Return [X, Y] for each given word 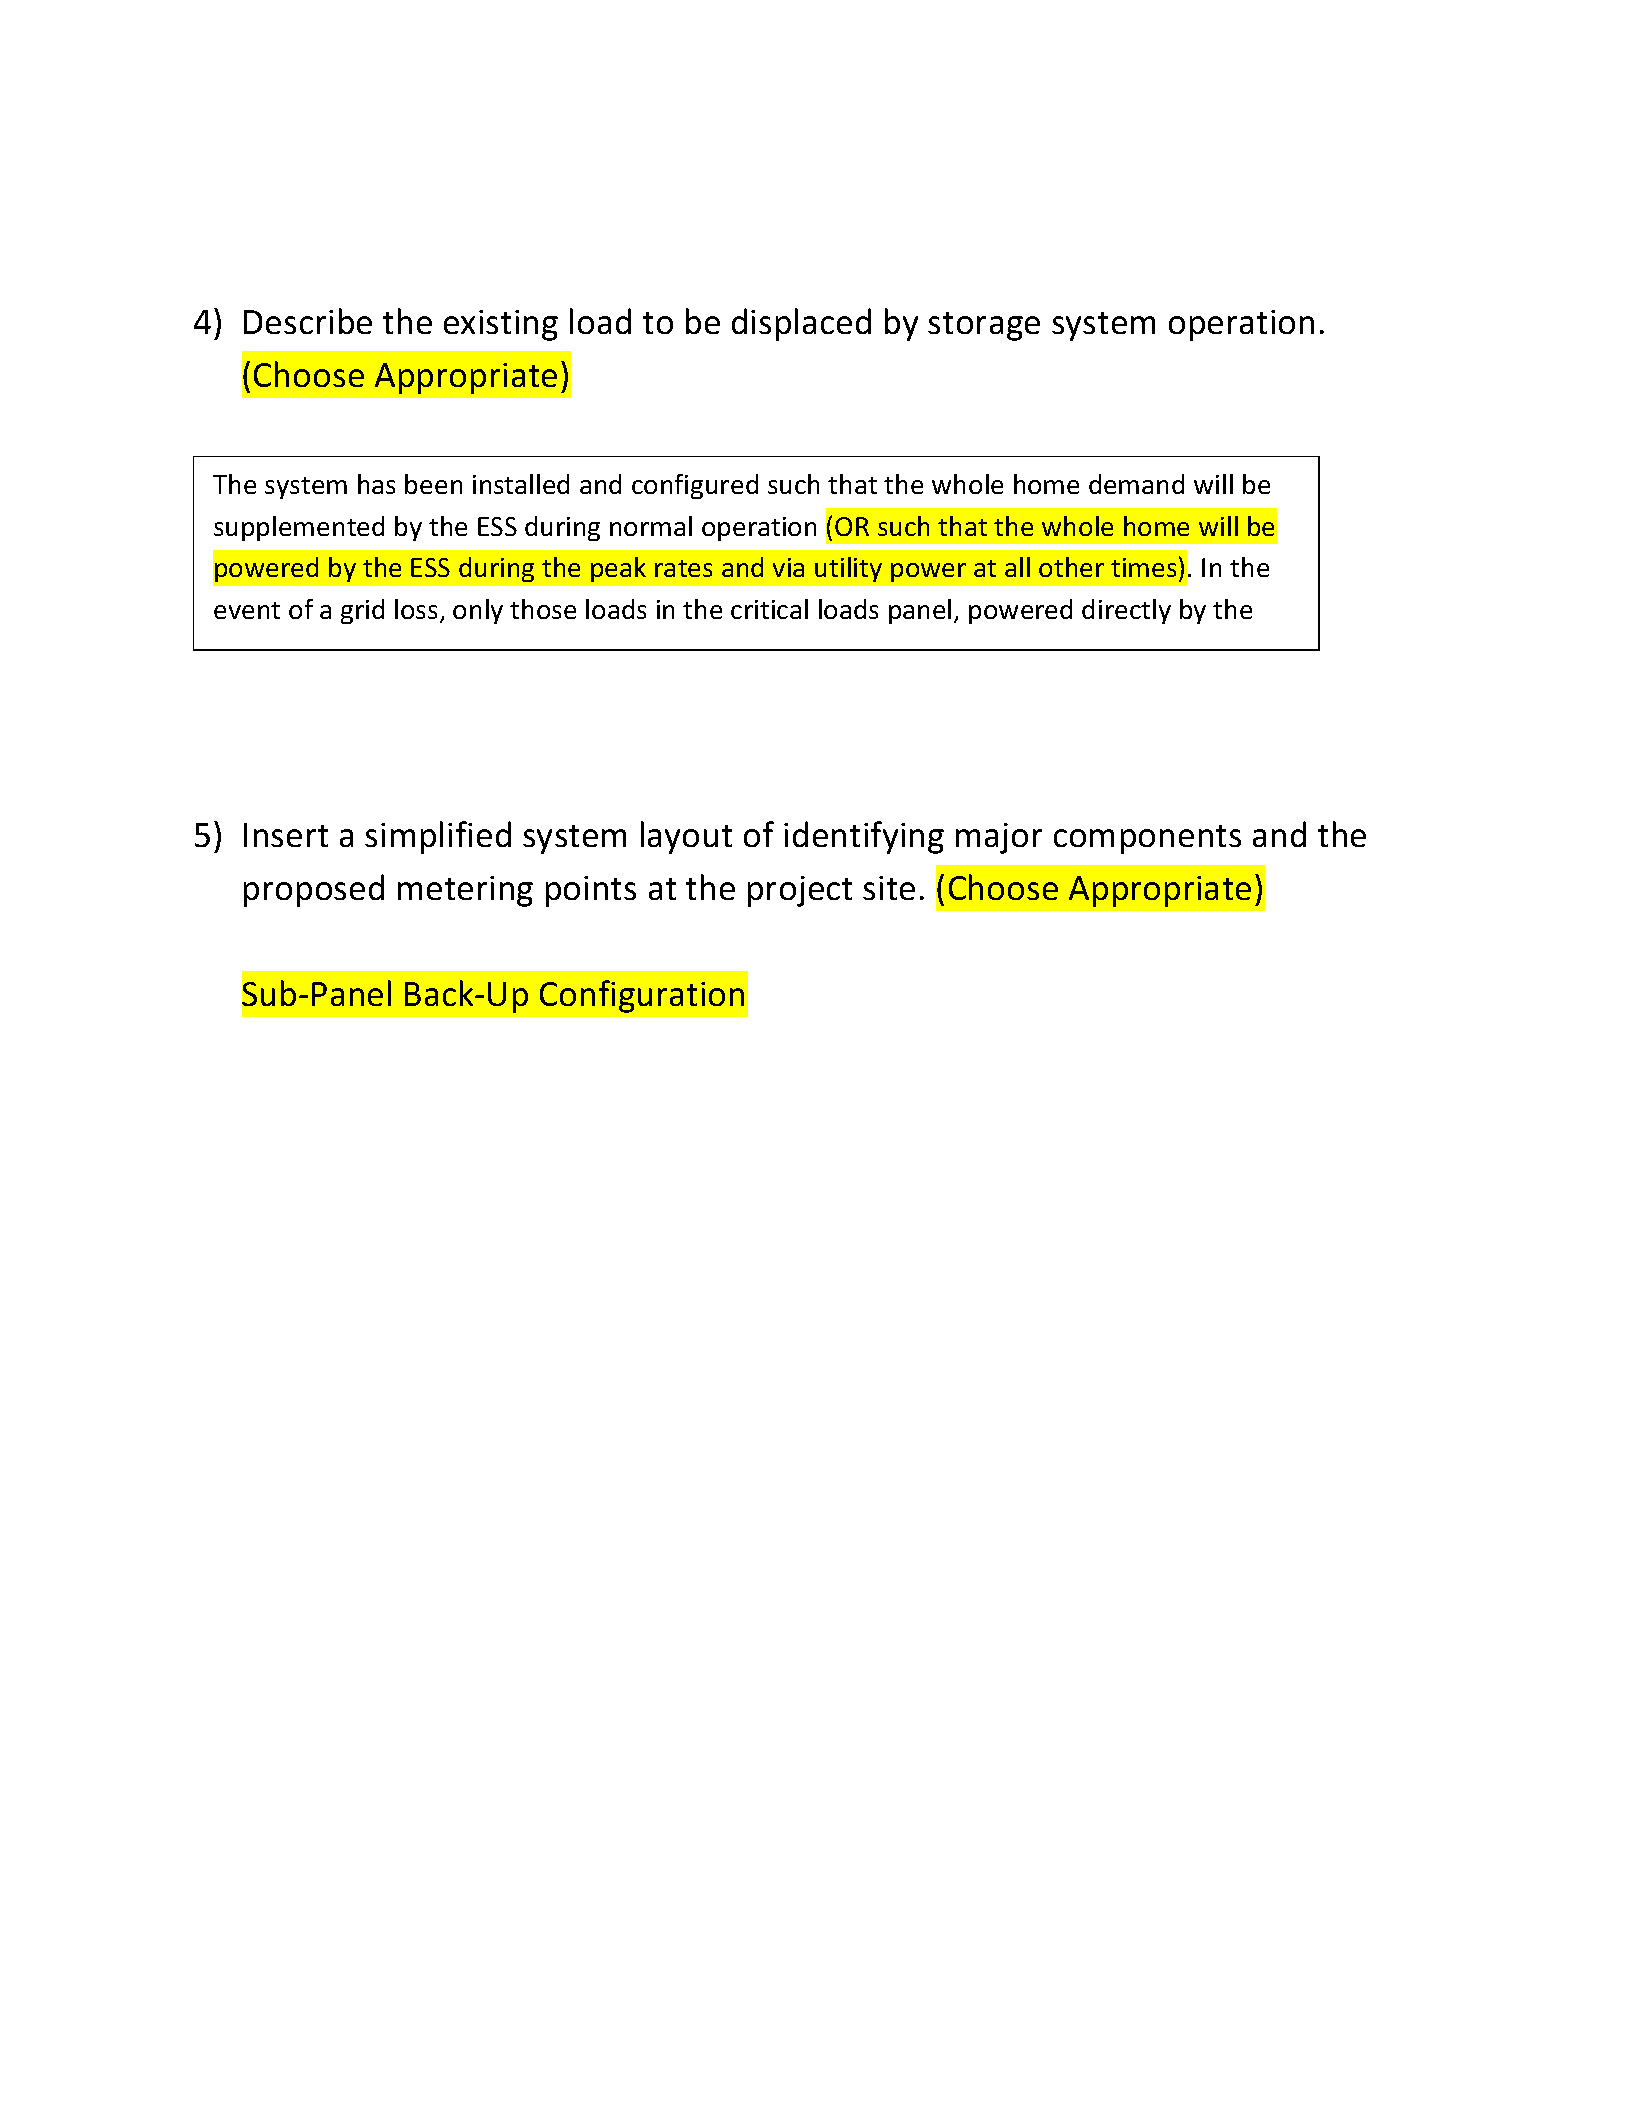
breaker [350, 650]
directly [1126, 611]
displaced [801, 324]
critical [769, 609]
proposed [314, 890]
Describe [308, 321]
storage [984, 326]
